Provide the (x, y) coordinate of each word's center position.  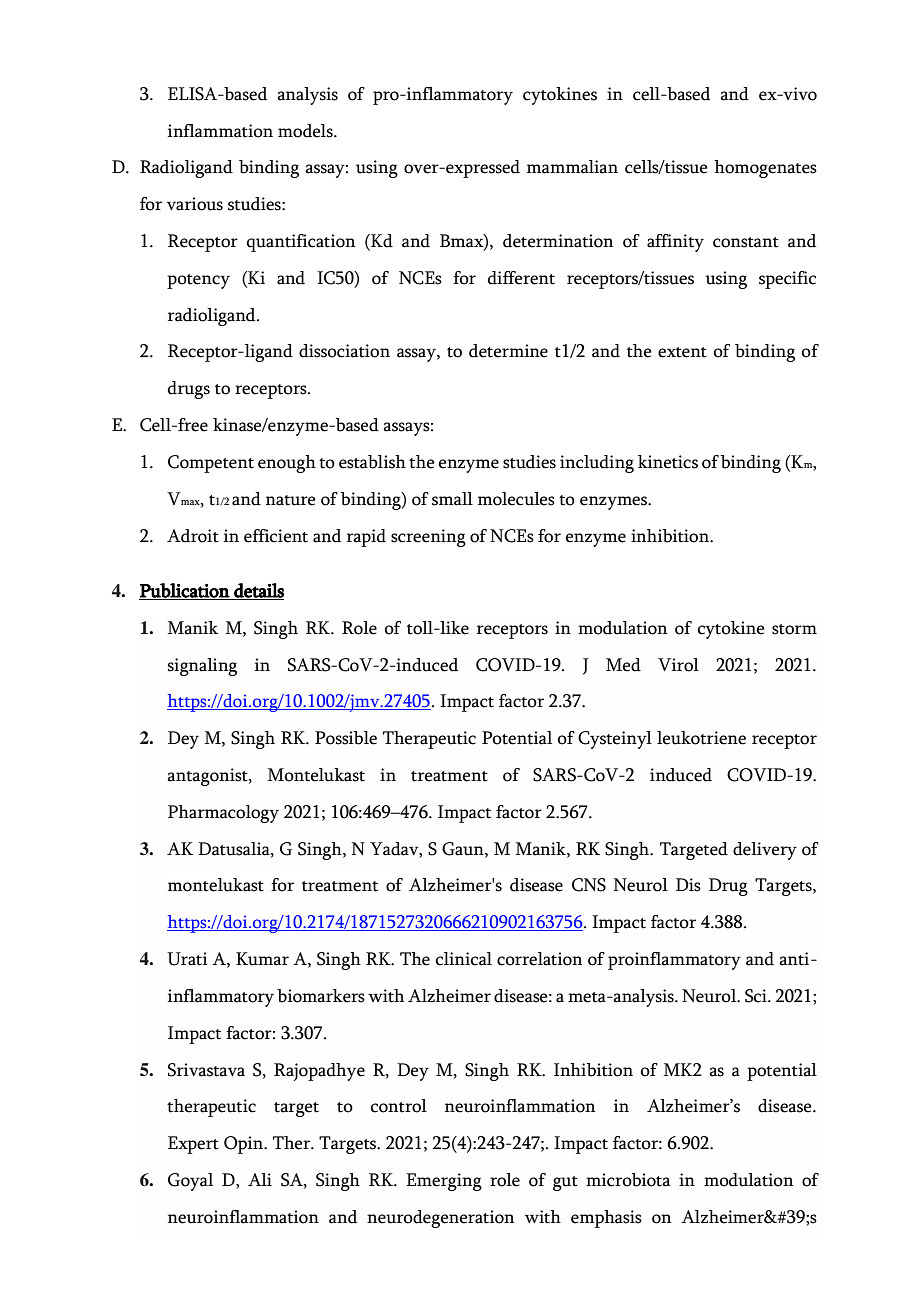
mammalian (572, 167)
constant (746, 242)
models (306, 131)
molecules (516, 499)
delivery (765, 851)
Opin (245, 1145)
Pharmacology (223, 814)
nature (290, 500)
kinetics (668, 462)
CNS (589, 885)
